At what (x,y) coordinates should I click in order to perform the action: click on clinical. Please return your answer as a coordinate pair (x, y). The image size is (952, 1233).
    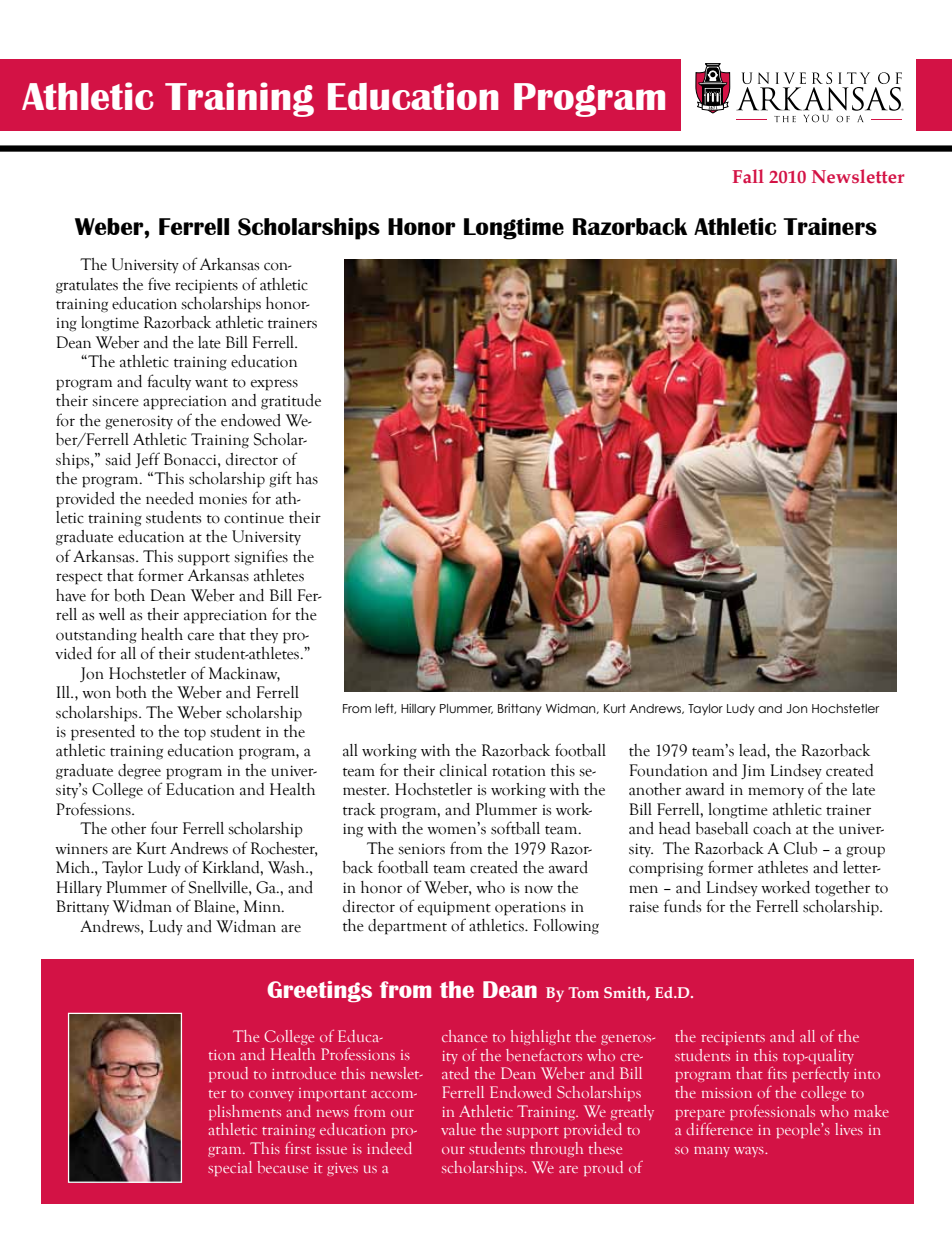
    Looking at the image, I should click on (463, 770).
